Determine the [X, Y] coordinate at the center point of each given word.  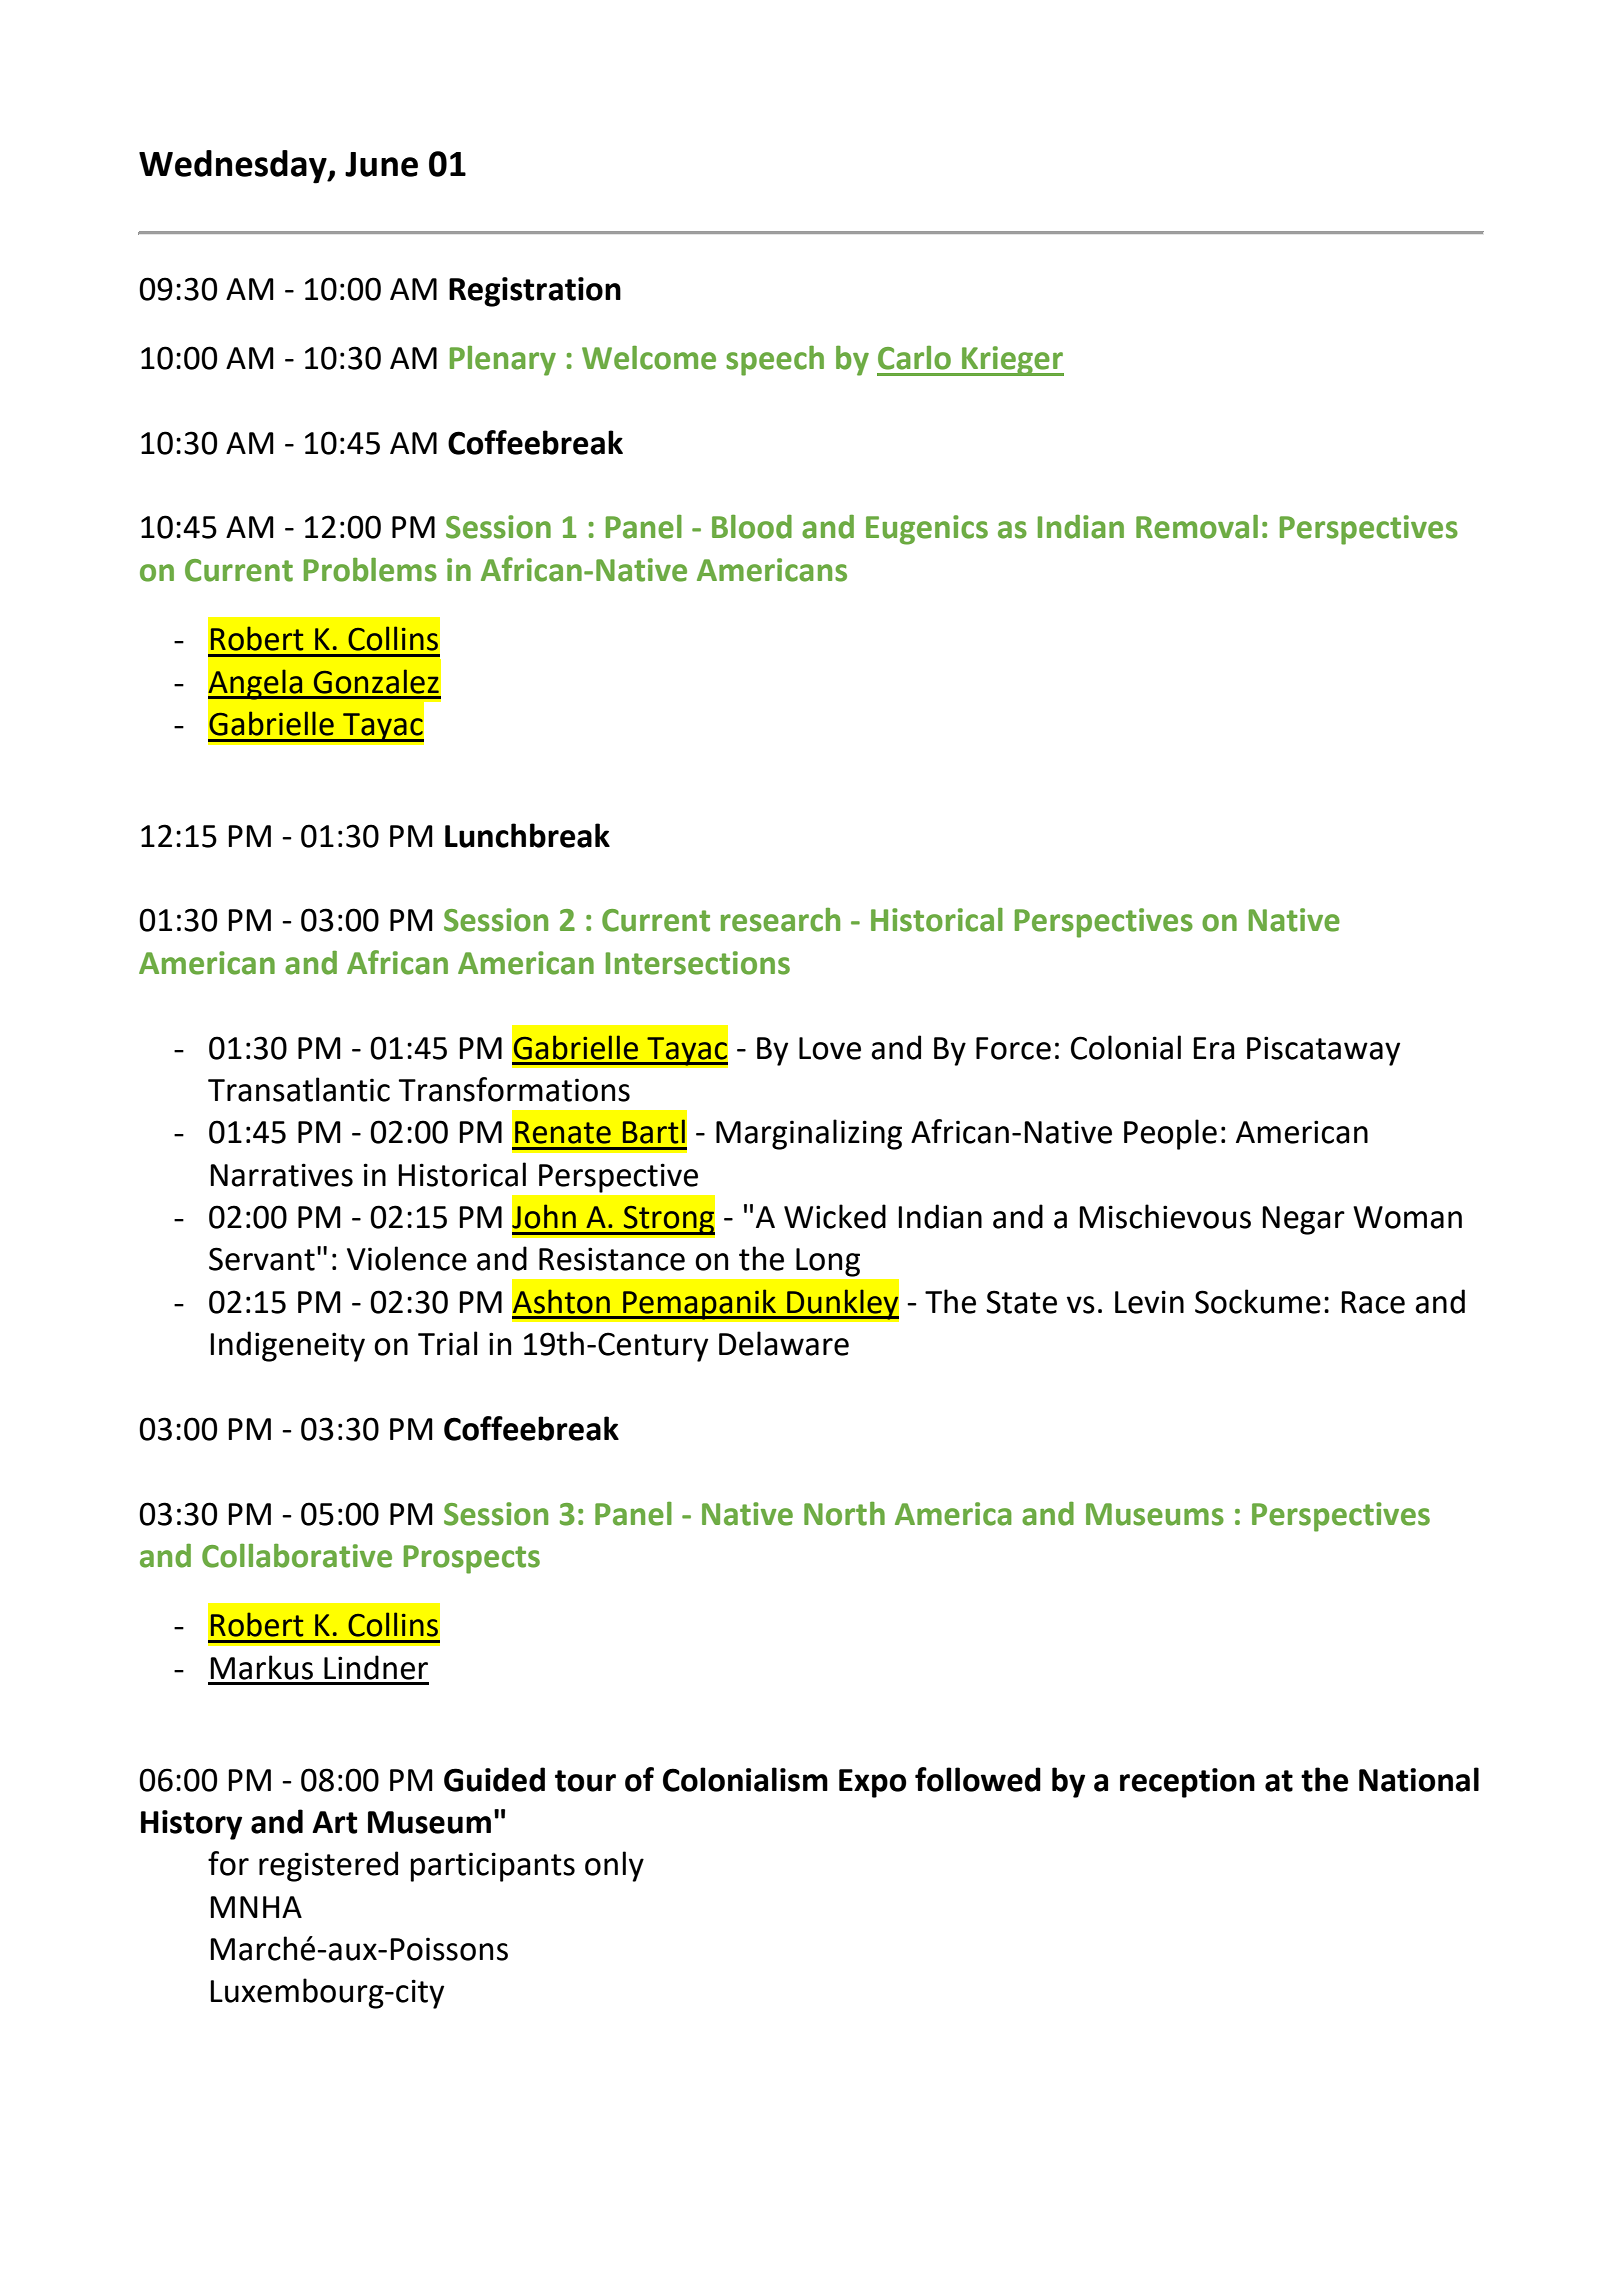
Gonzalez [376, 681]
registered [328, 1866]
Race [1373, 1302]
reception [1187, 1783]
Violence [407, 1258]
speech [775, 361]
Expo [873, 1783]
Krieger [1012, 361]
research [780, 920]
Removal [1197, 527]
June [381, 164]
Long [828, 1262]
